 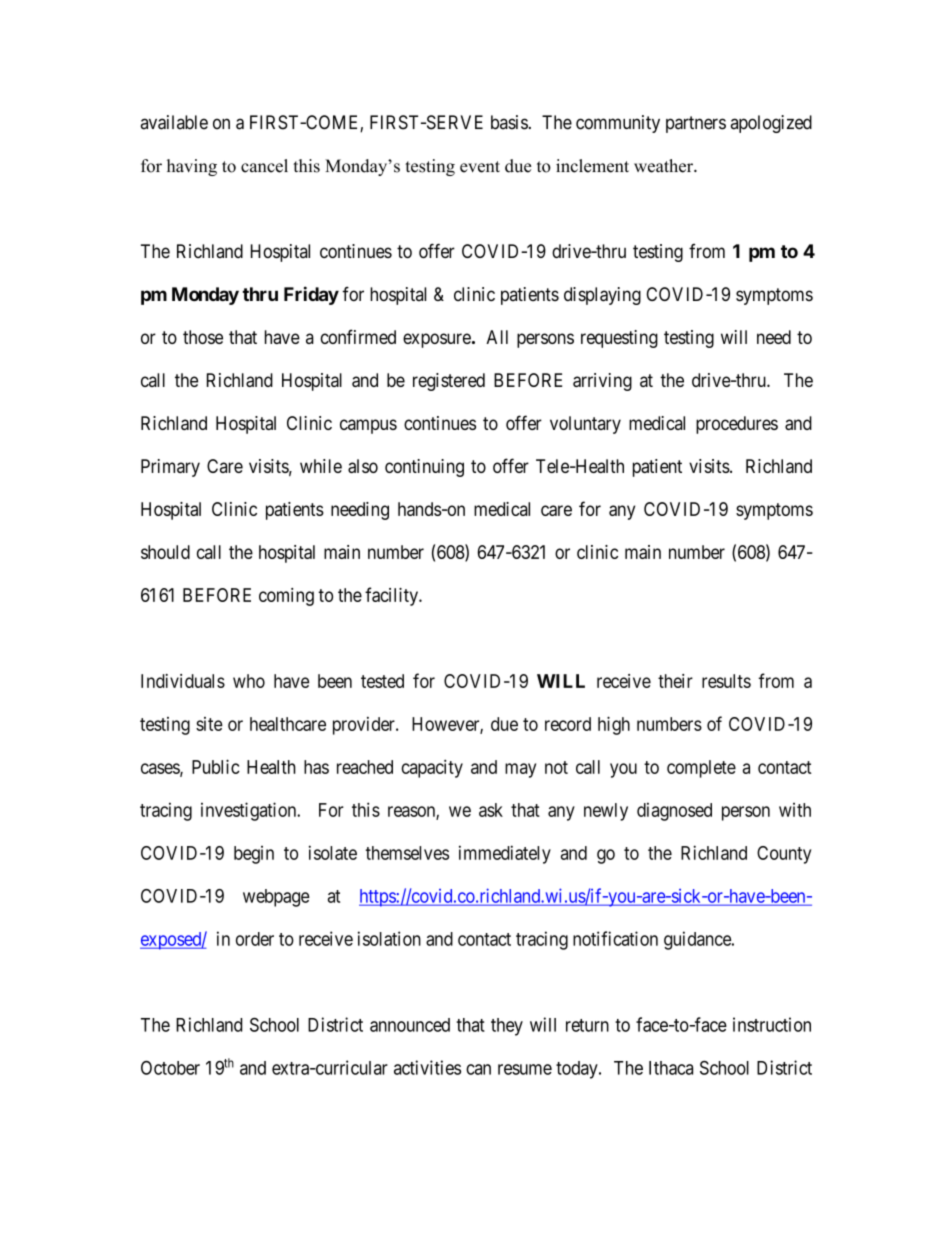 I want to click on begin, so click(x=254, y=855).
